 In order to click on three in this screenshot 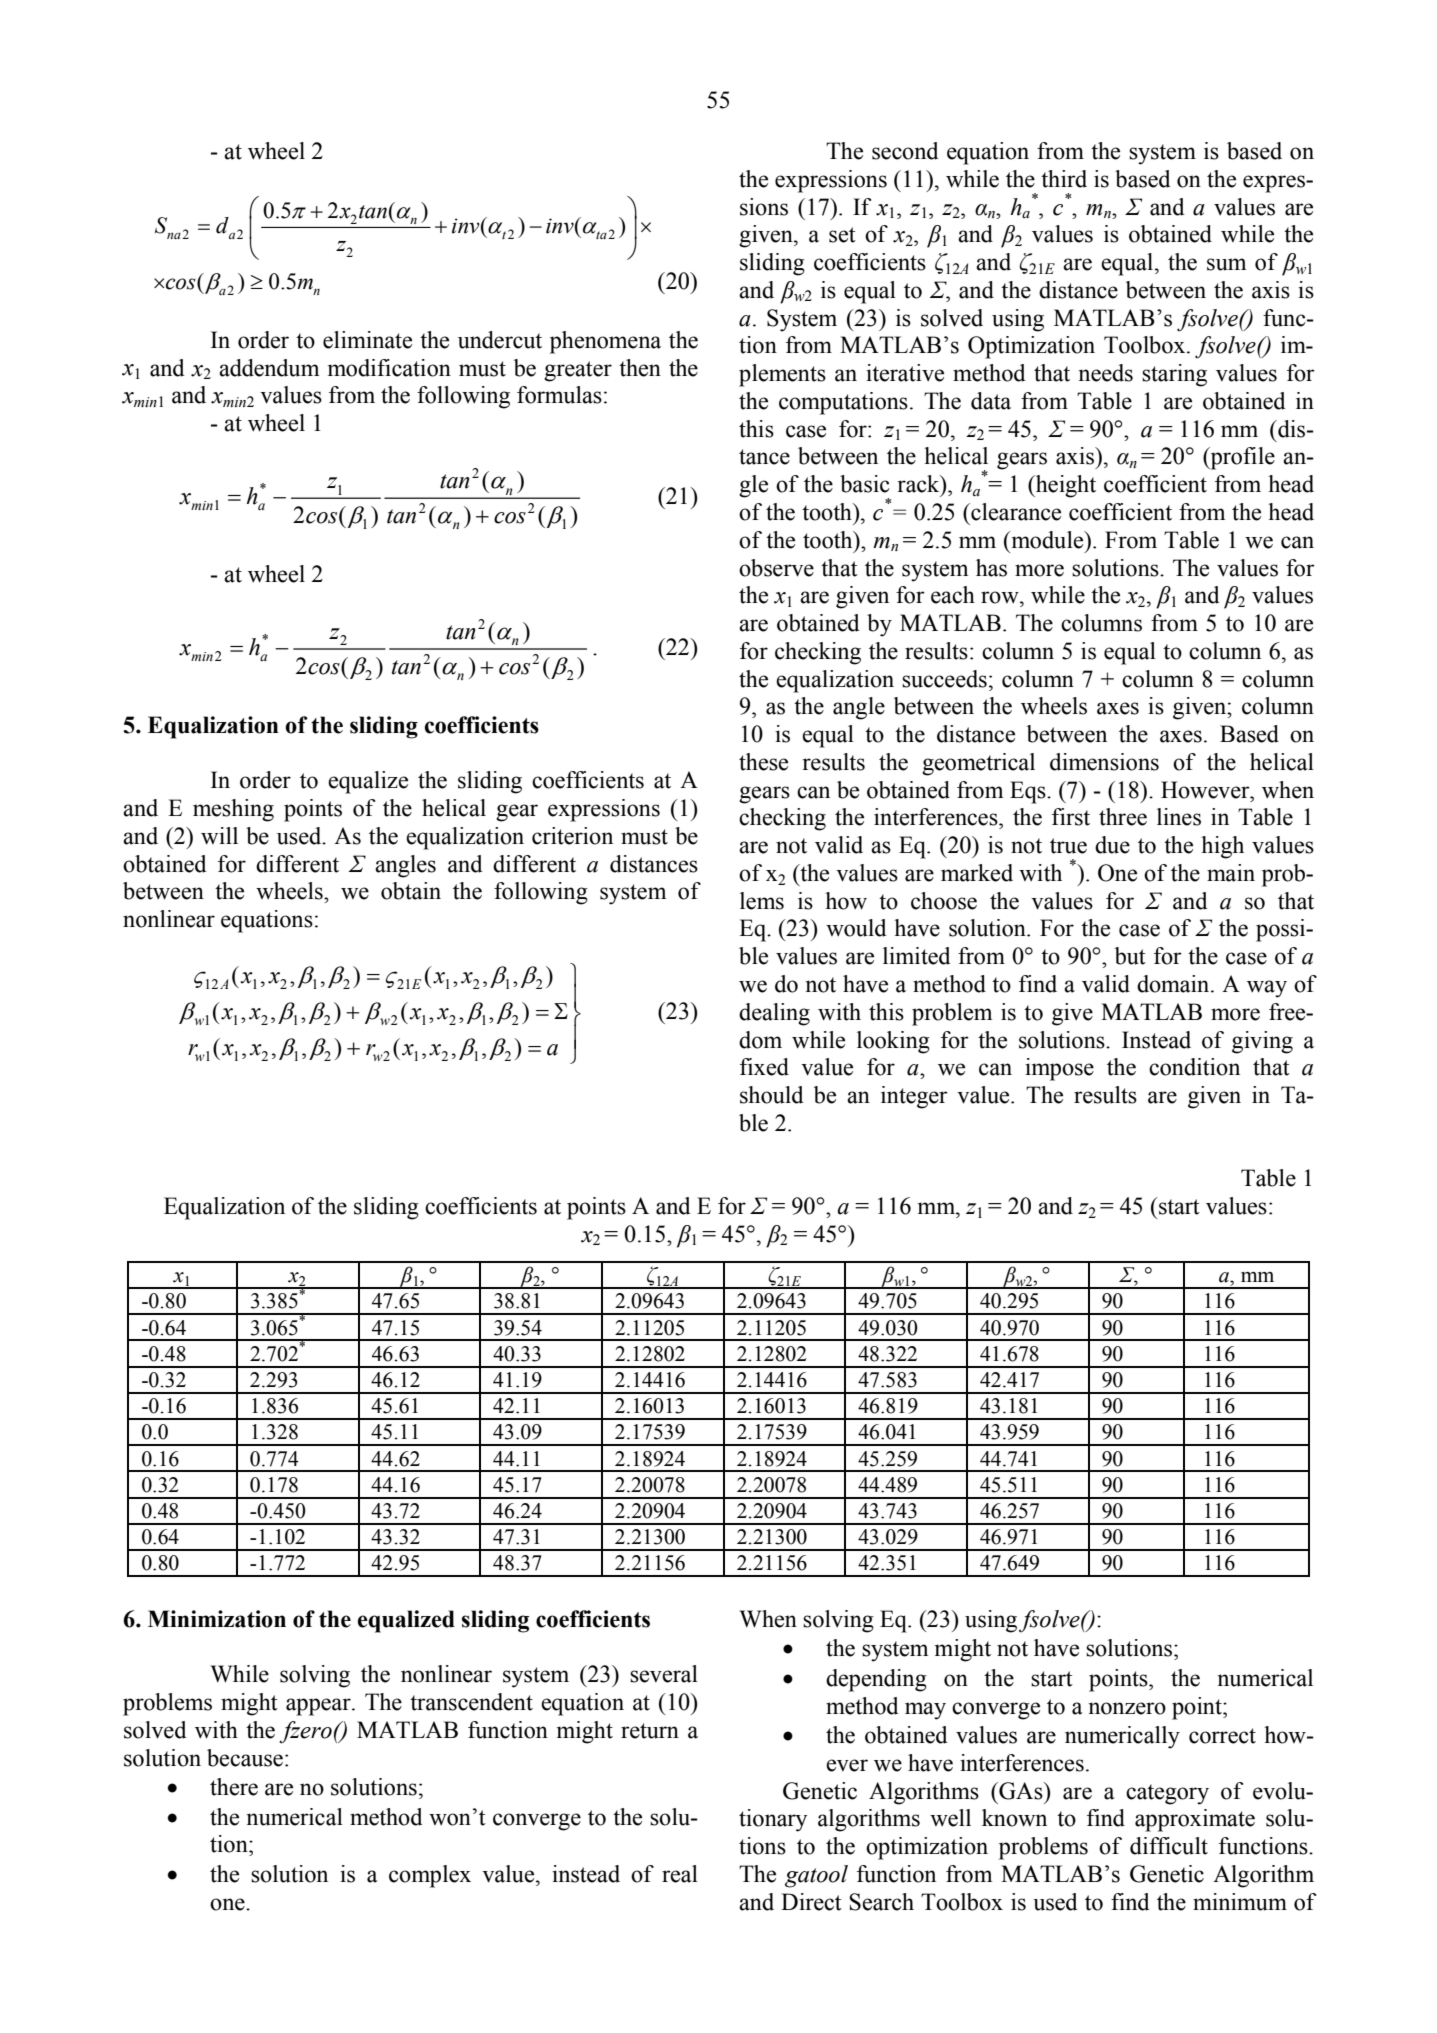, I will do `click(1123, 817)`.
